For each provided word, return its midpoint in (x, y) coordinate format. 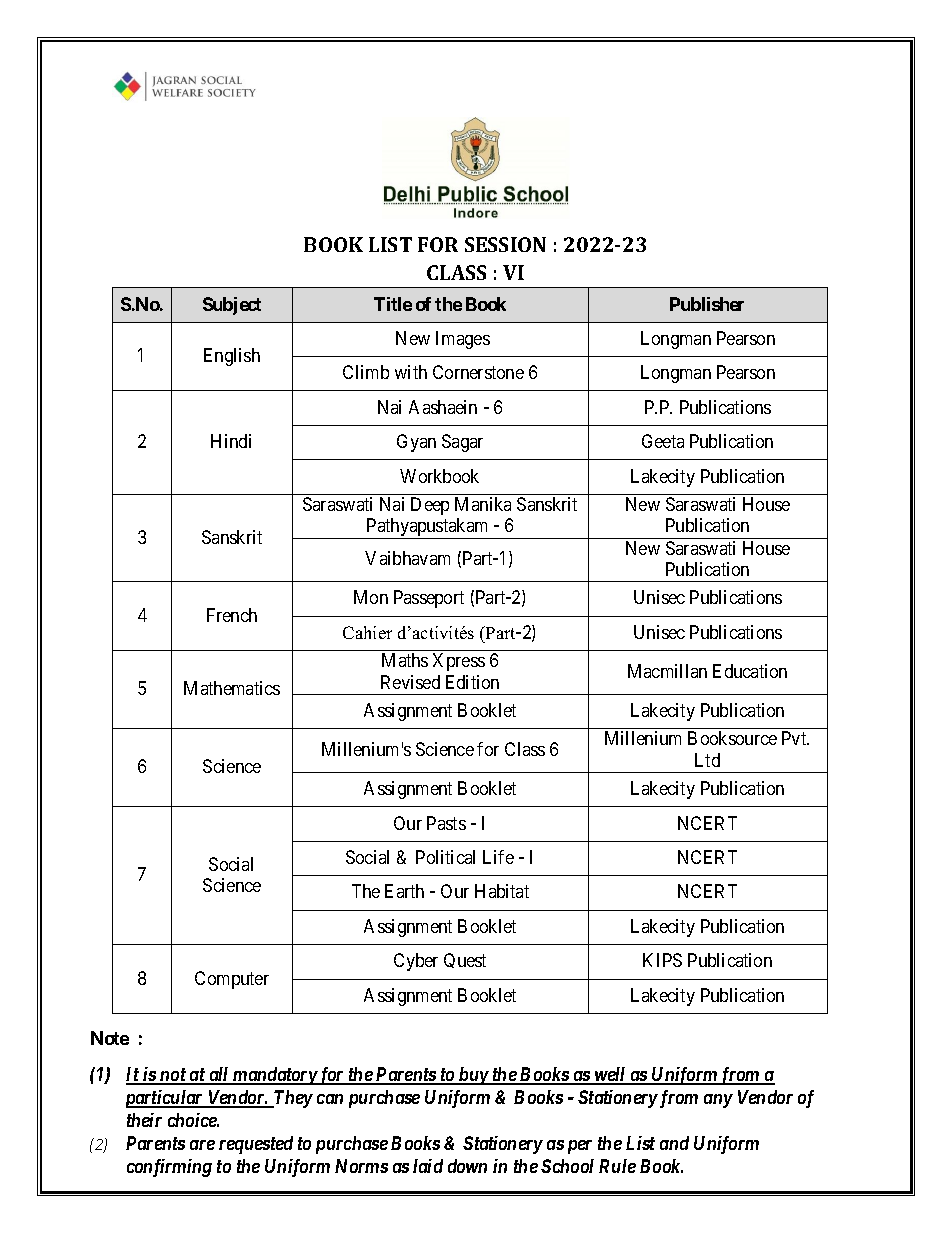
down (467, 1166)
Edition (472, 682)
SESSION (505, 244)
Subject (232, 306)
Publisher (707, 304)
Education (750, 671)
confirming (169, 1168)
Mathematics (232, 688)
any (718, 1101)
